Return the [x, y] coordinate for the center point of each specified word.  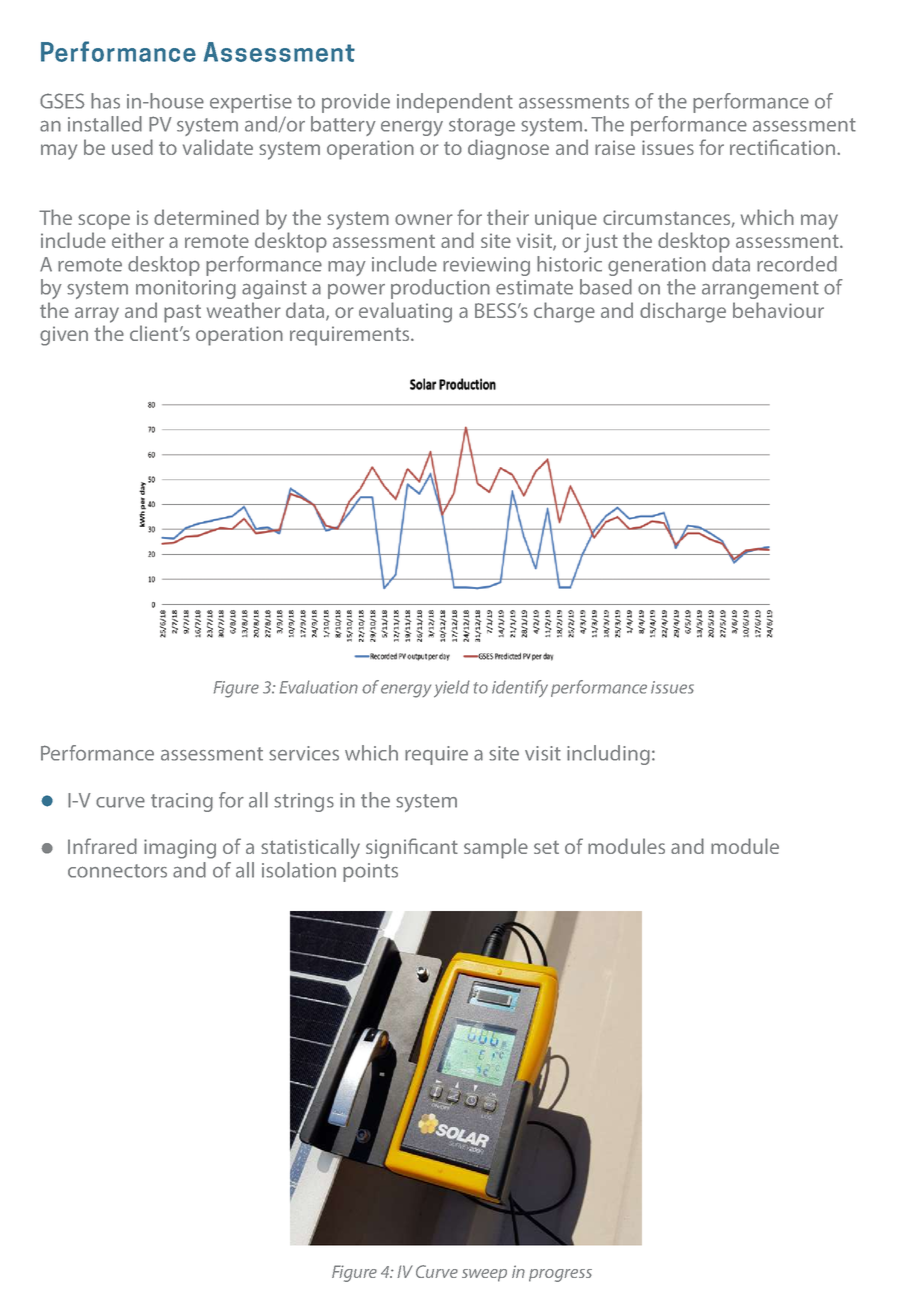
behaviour [778, 310]
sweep [484, 1275]
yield [452, 689]
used [132, 147]
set [546, 847]
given [64, 336]
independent [455, 103]
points [370, 872]
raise [615, 147]
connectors [117, 871]
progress [560, 1275]
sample [496, 848]
